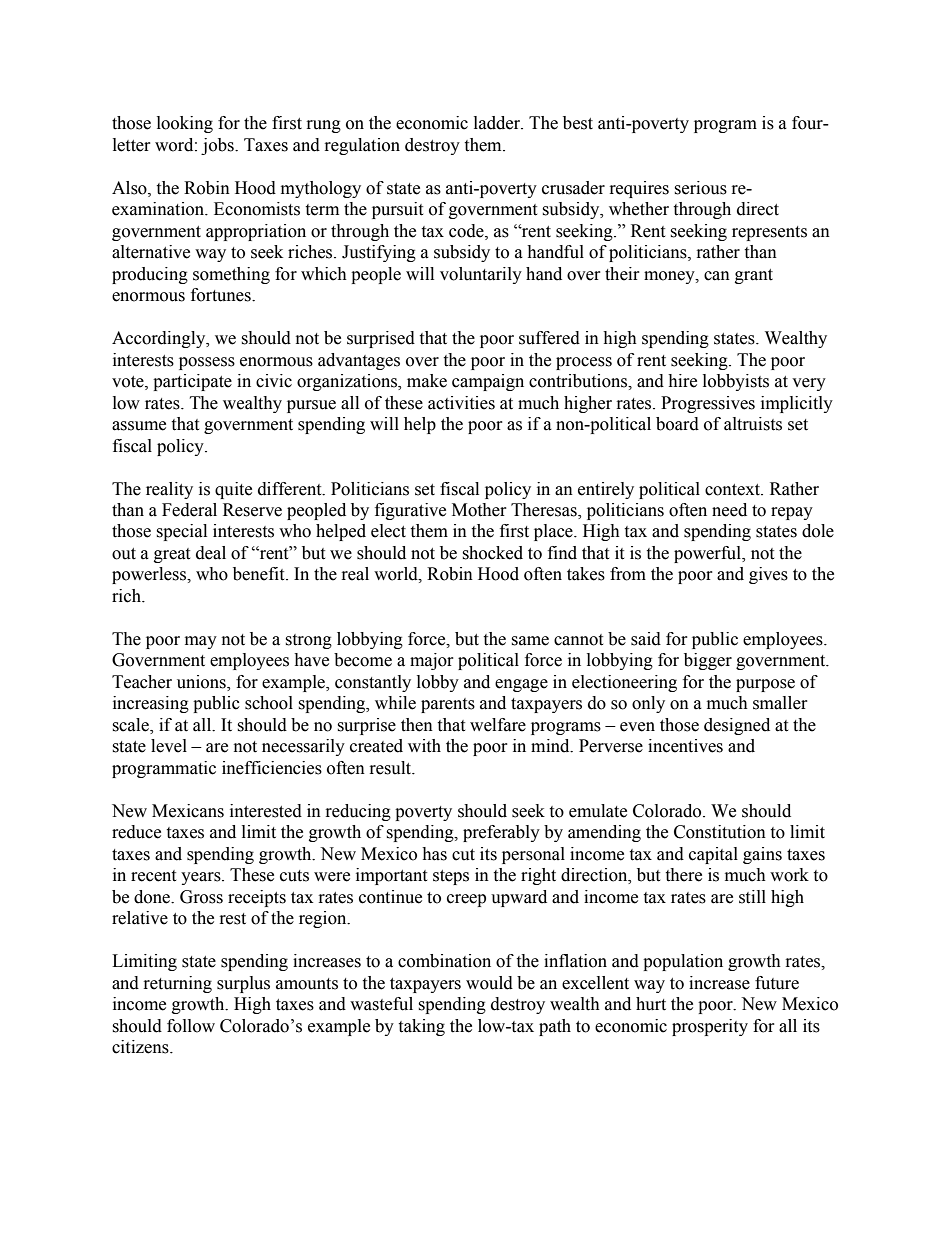  I want to click on hire, so click(682, 381).
